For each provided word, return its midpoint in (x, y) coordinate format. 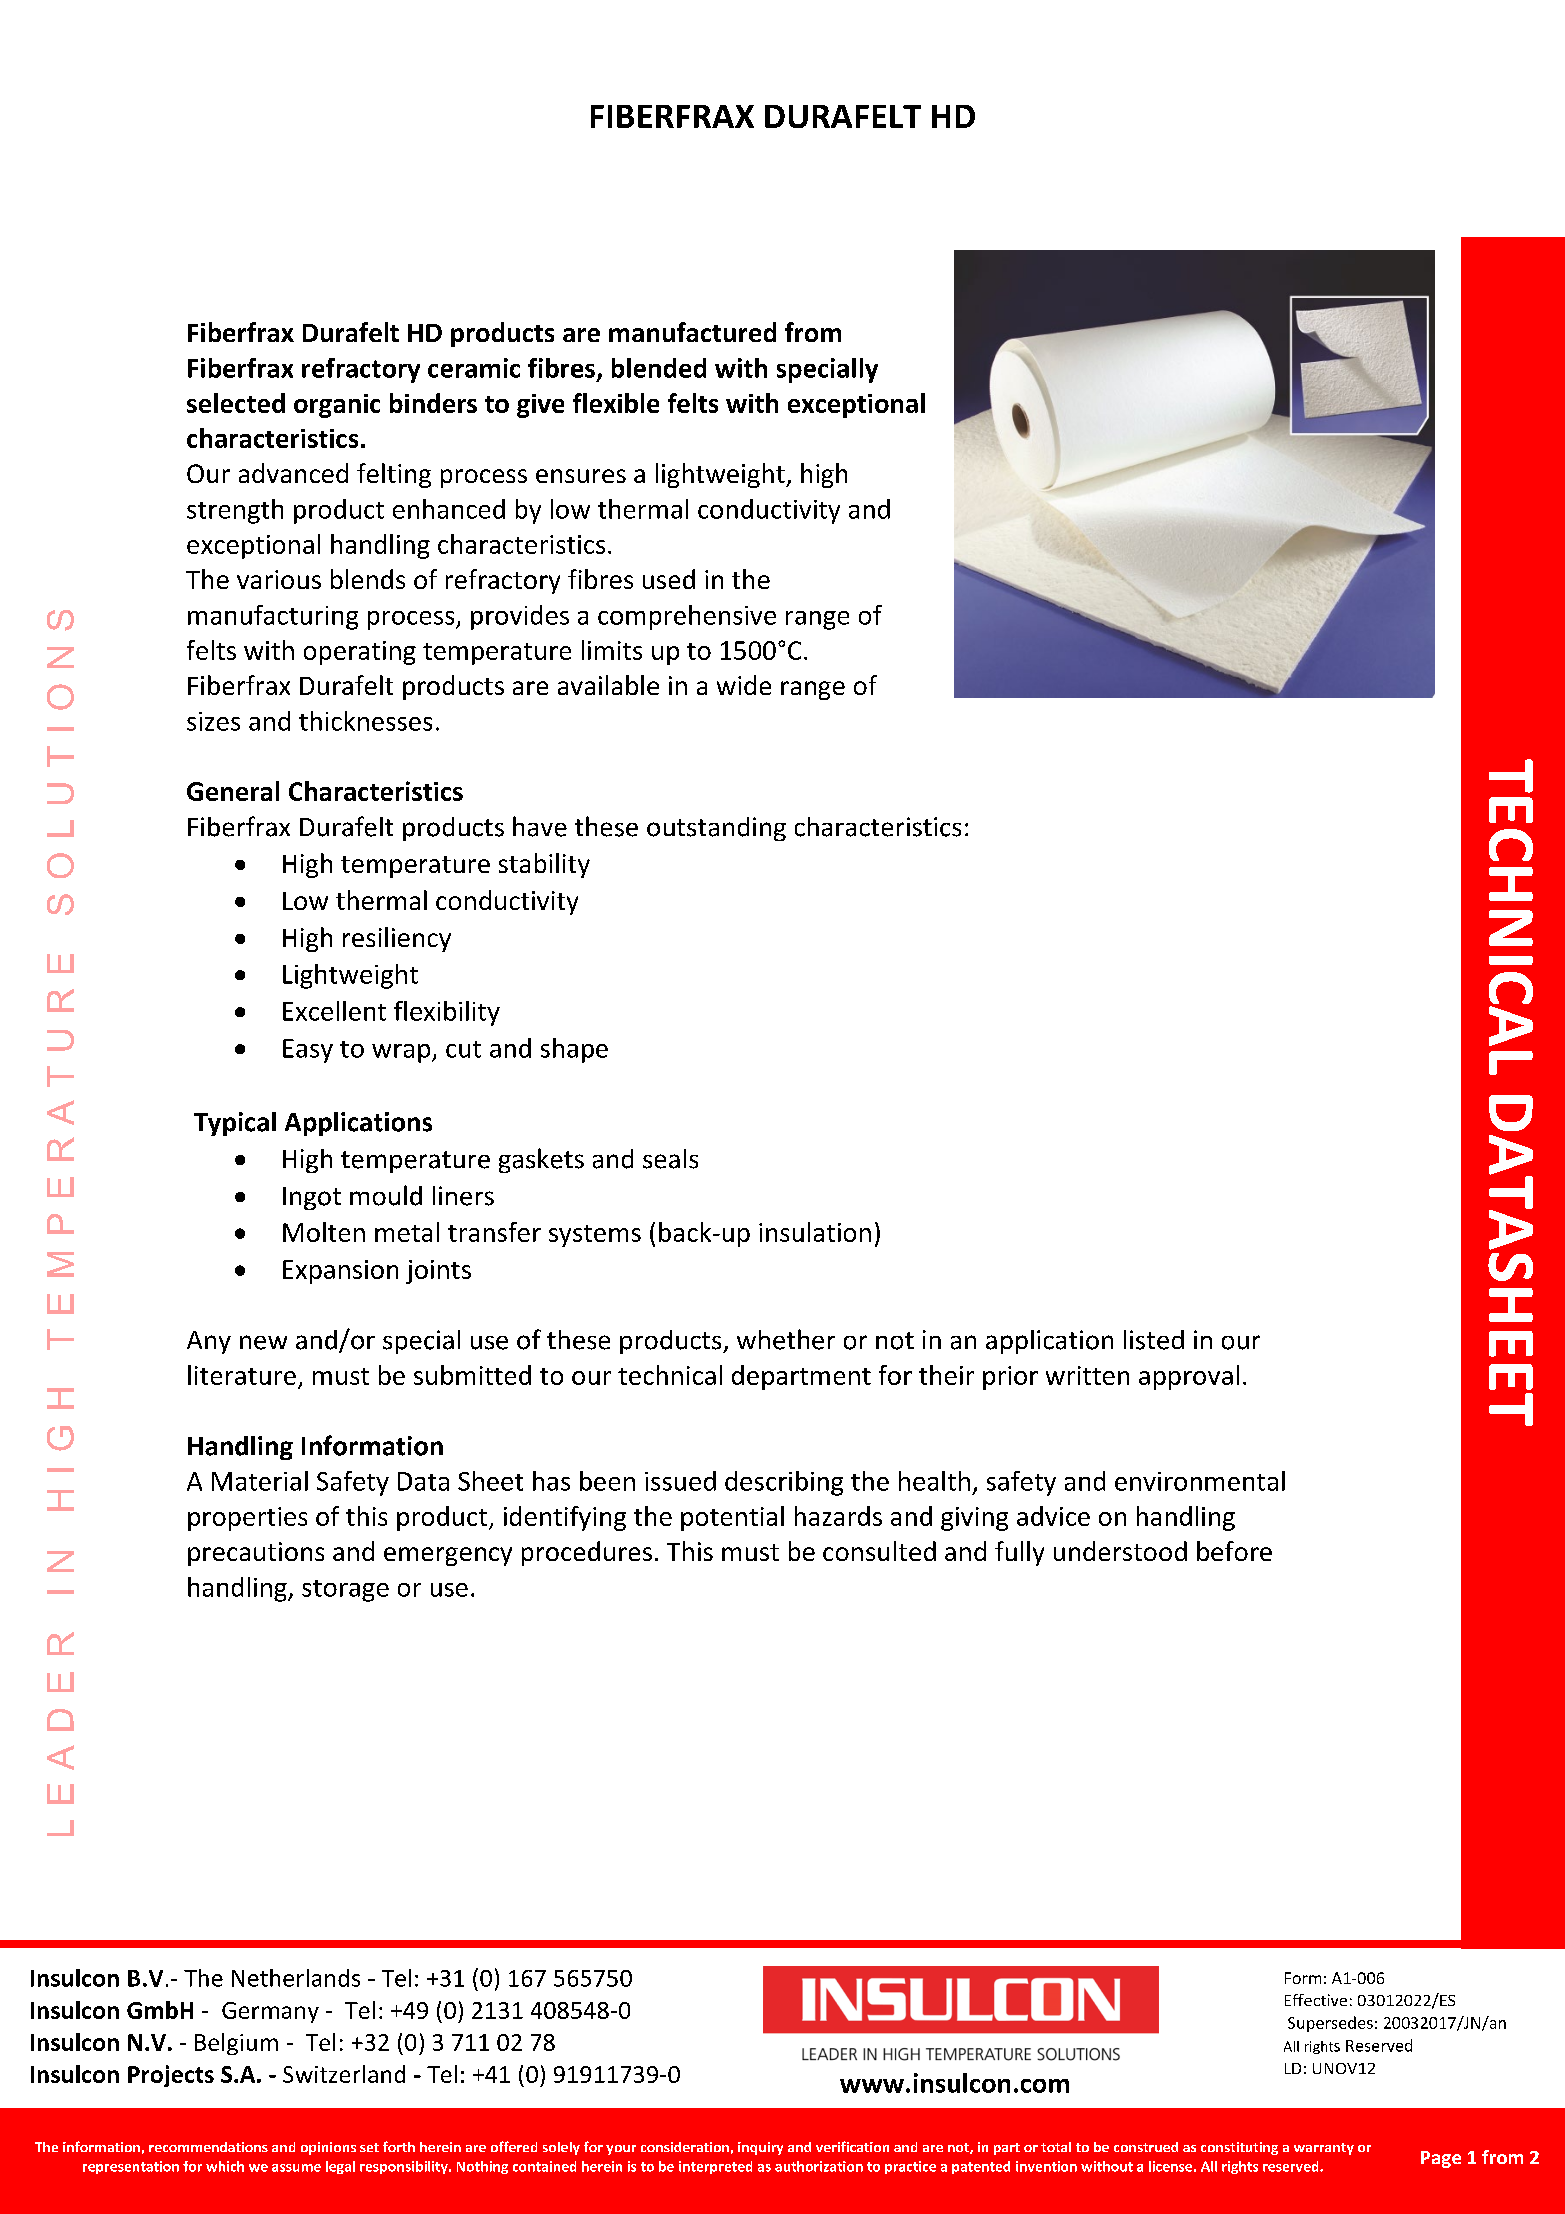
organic (337, 406)
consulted (879, 1551)
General (233, 791)
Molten (324, 1232)
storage (345, 1591)
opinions (328, 2148)
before (1234, 1551)
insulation (815, 1232)
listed (1154, 1340)
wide (744, 685)
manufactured (692, 332)
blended (659, 368)
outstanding (716, 829)
